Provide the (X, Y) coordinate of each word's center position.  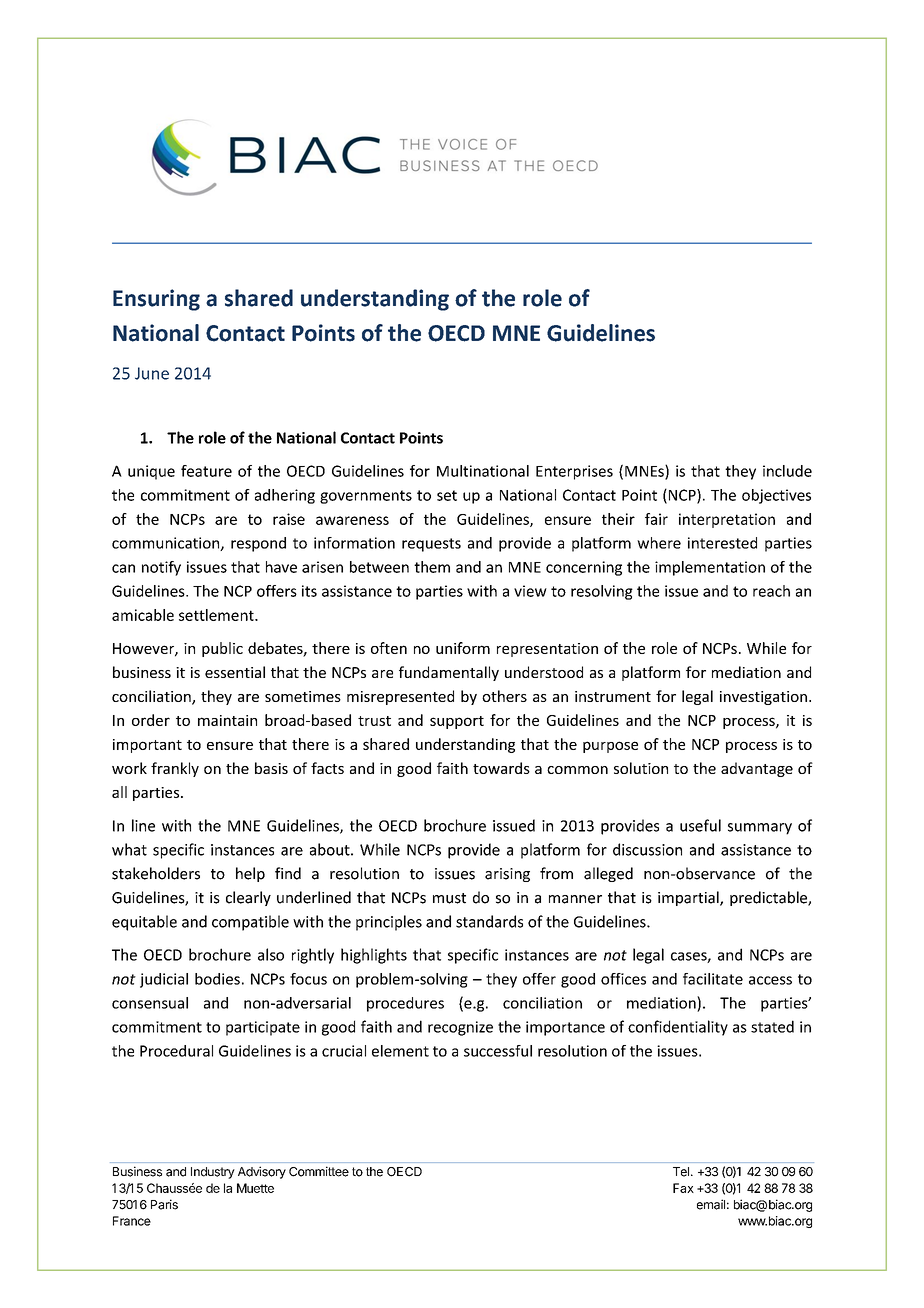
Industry (213, 1173)
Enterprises (574, 472)
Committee (319, 1171)
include (787, 471)
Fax (683, 1188)
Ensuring (156, 300)
